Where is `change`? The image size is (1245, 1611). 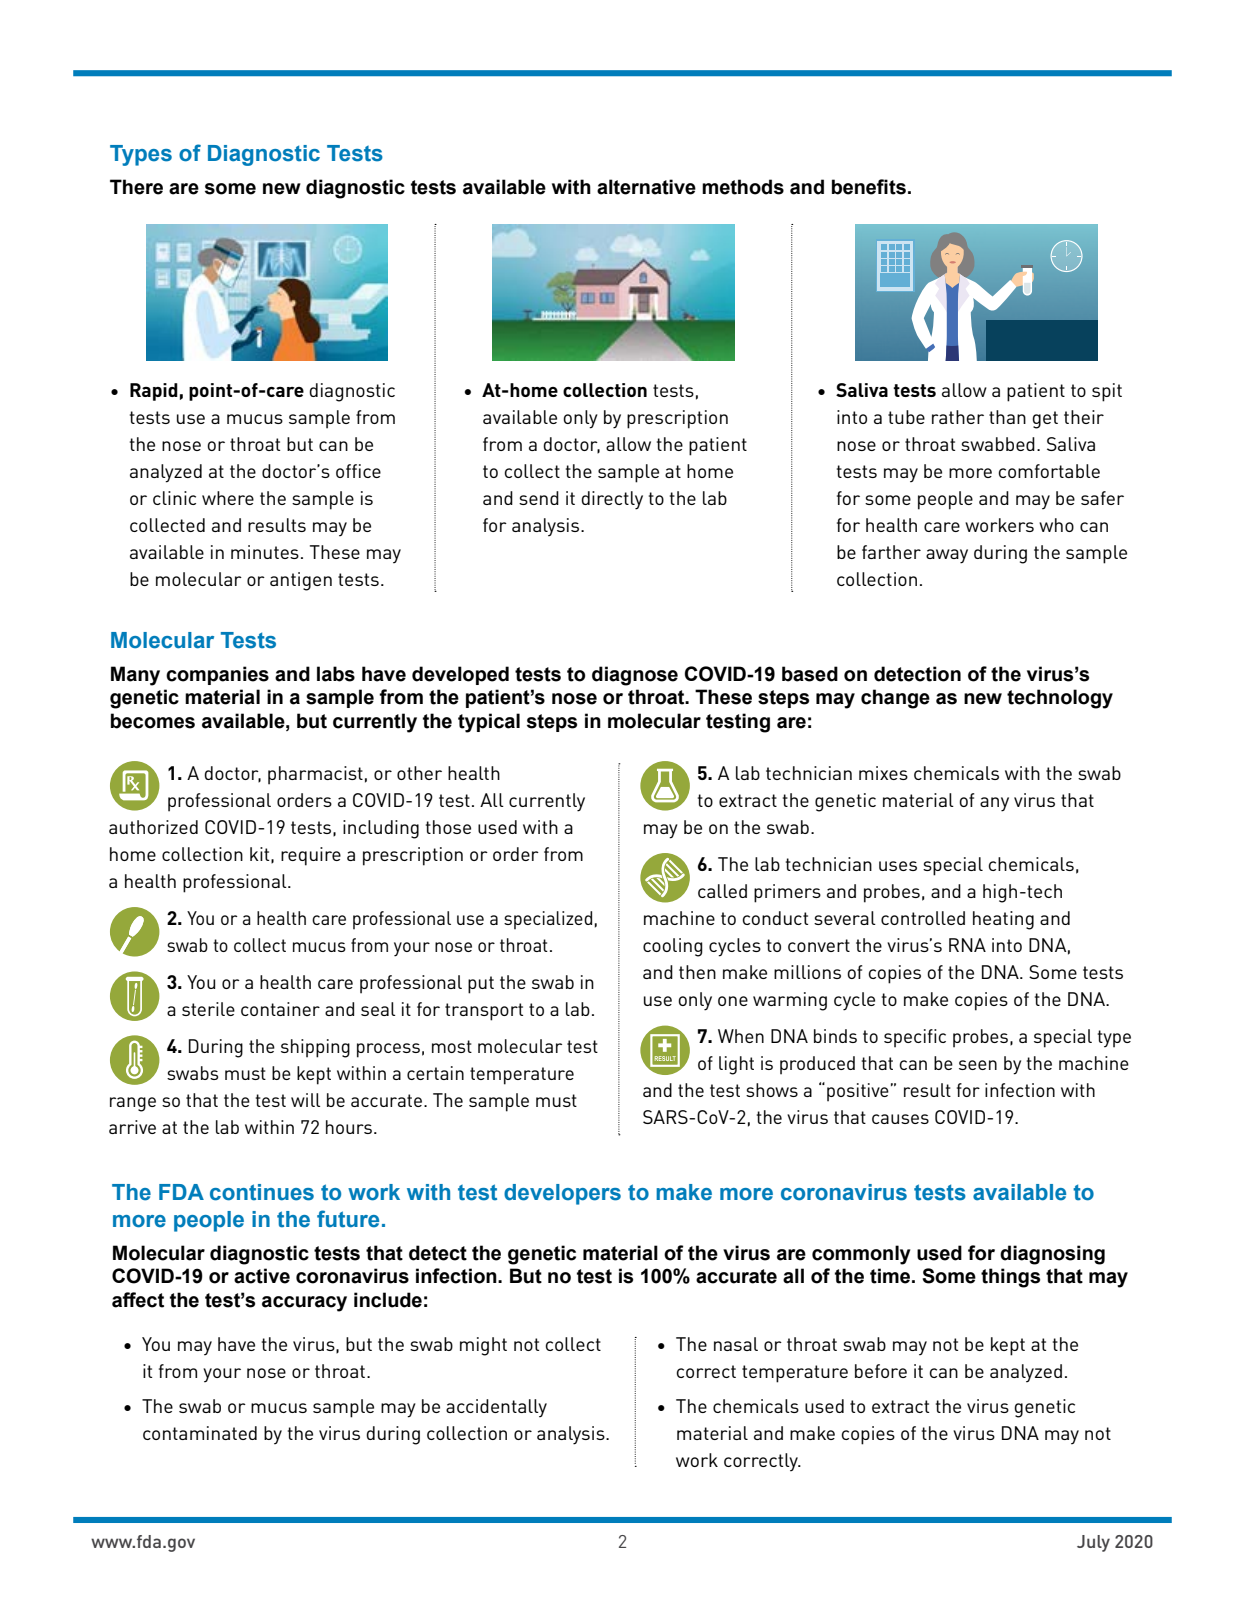
change is located at coordinates (895, 699).
